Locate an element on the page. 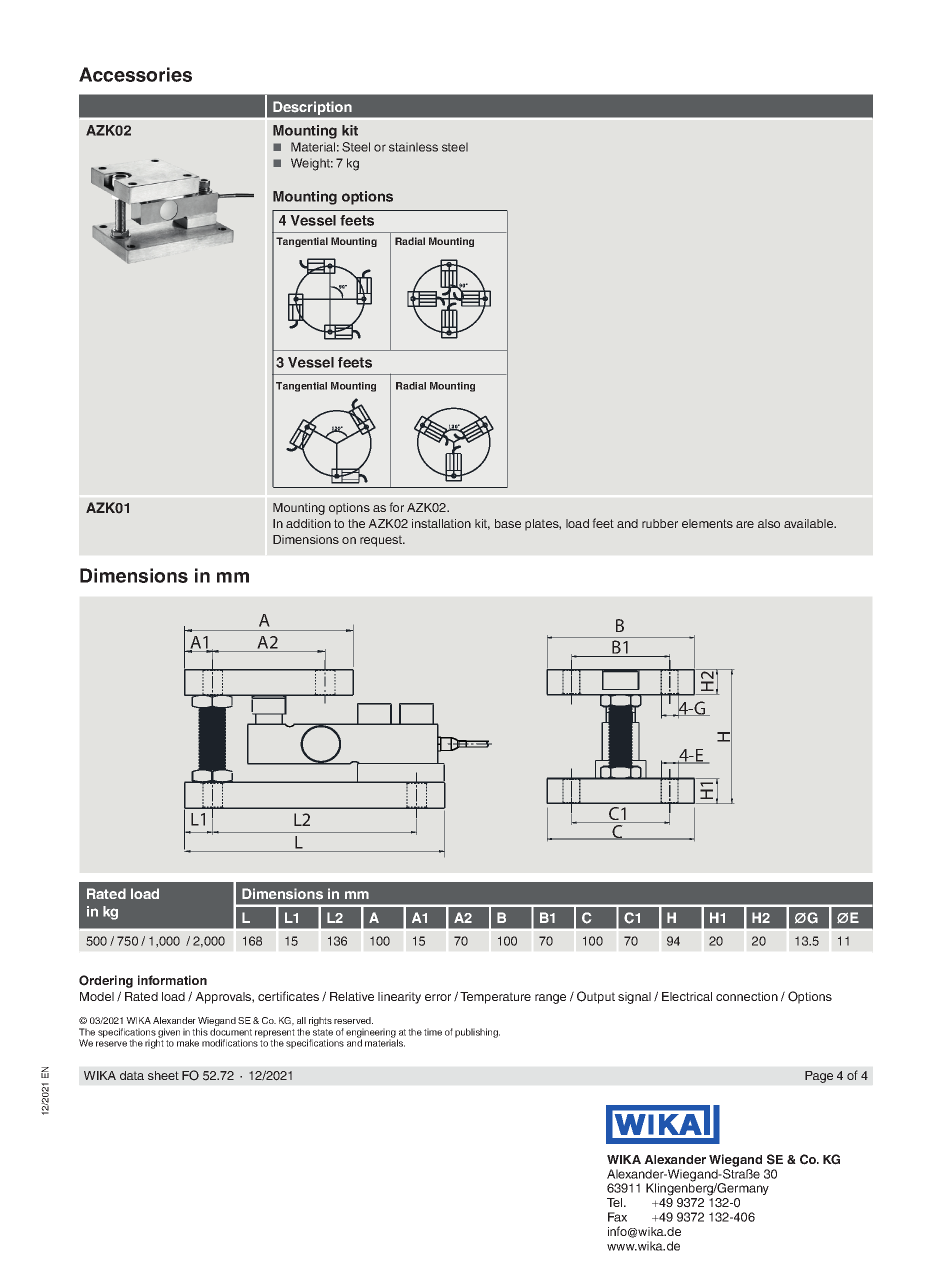 The height and width of the page is (1267, 952). stainless is located at coordinates (413, 147).
